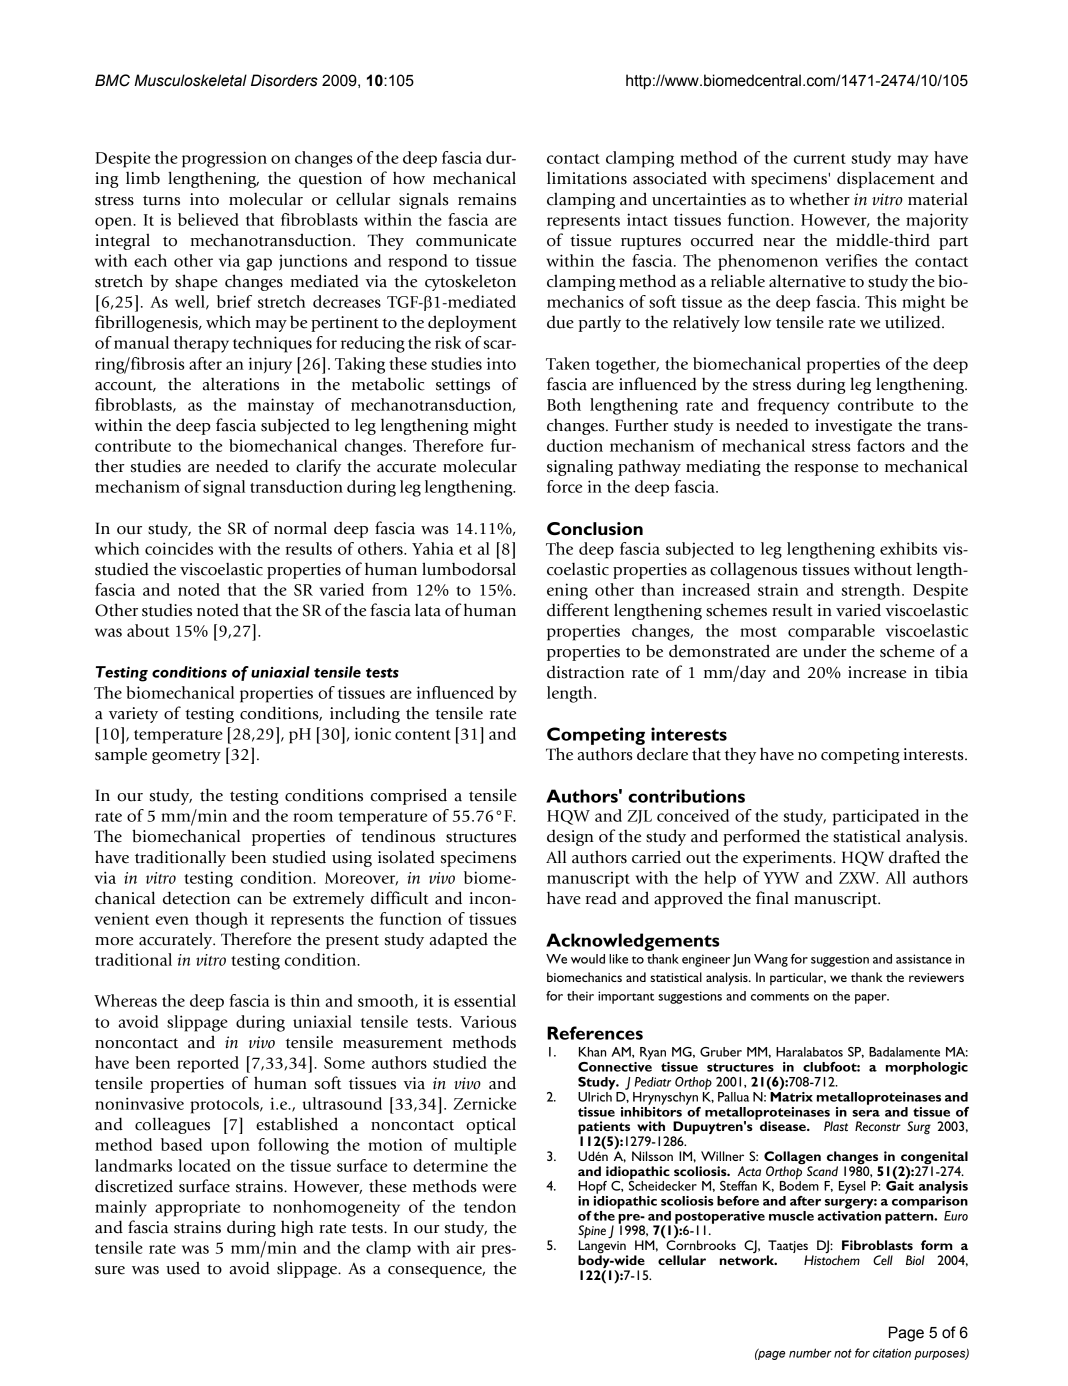 Image resolution: width=1068 pixels, height=1386 pixels. I want to click on exhibits, so click(908, 548).
